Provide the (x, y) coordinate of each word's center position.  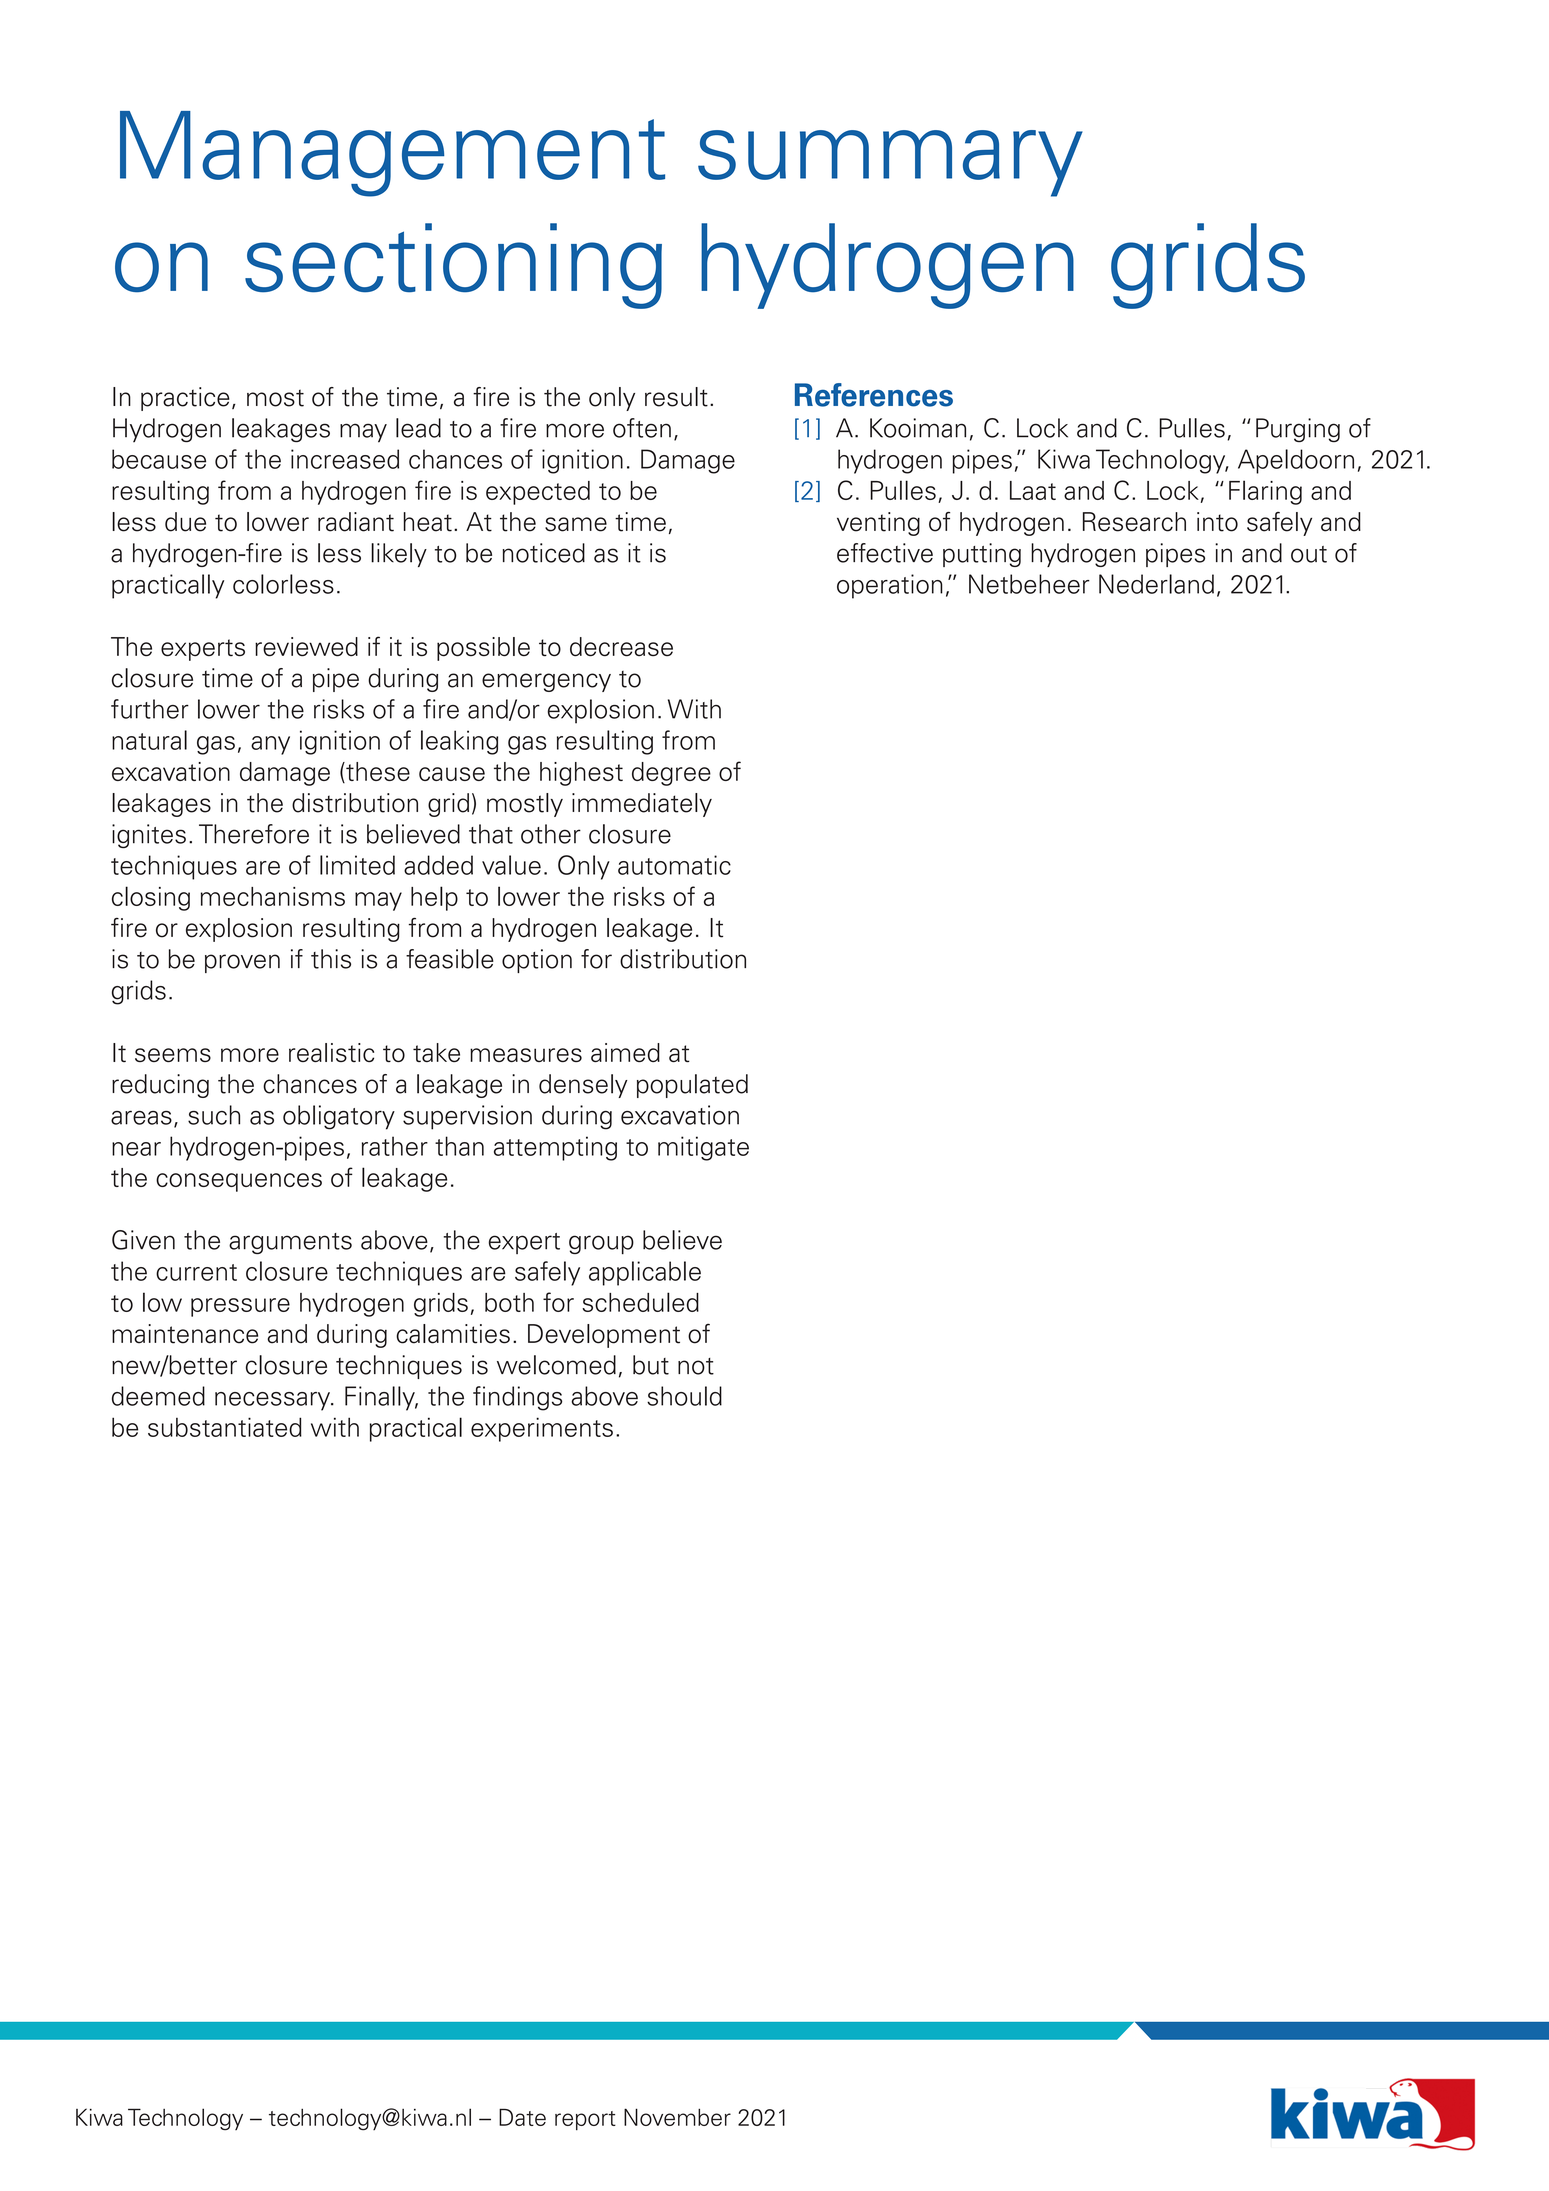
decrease (621, 647)
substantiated (225, 1427)
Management (392, 154)
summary (890, 163)
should (684, 1396)
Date (522, 2117)
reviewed (306, 647)
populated (692, 1086)
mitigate (703, 1148)
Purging (1298, 430)
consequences (239, 1182)
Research (1134, 522)
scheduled (640, 1302)
